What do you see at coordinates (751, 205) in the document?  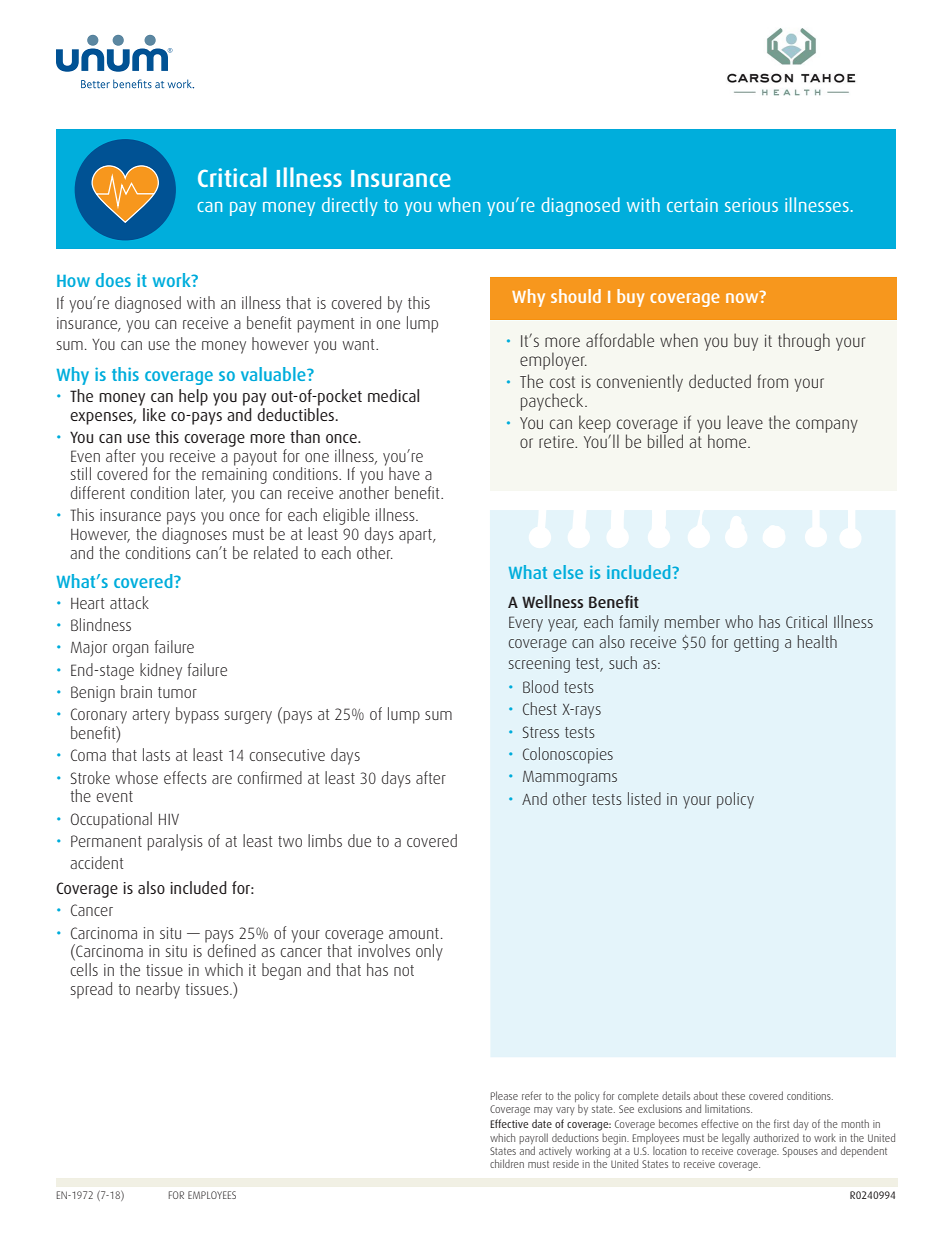 I see `serious` at bounding box center [751, 205].
